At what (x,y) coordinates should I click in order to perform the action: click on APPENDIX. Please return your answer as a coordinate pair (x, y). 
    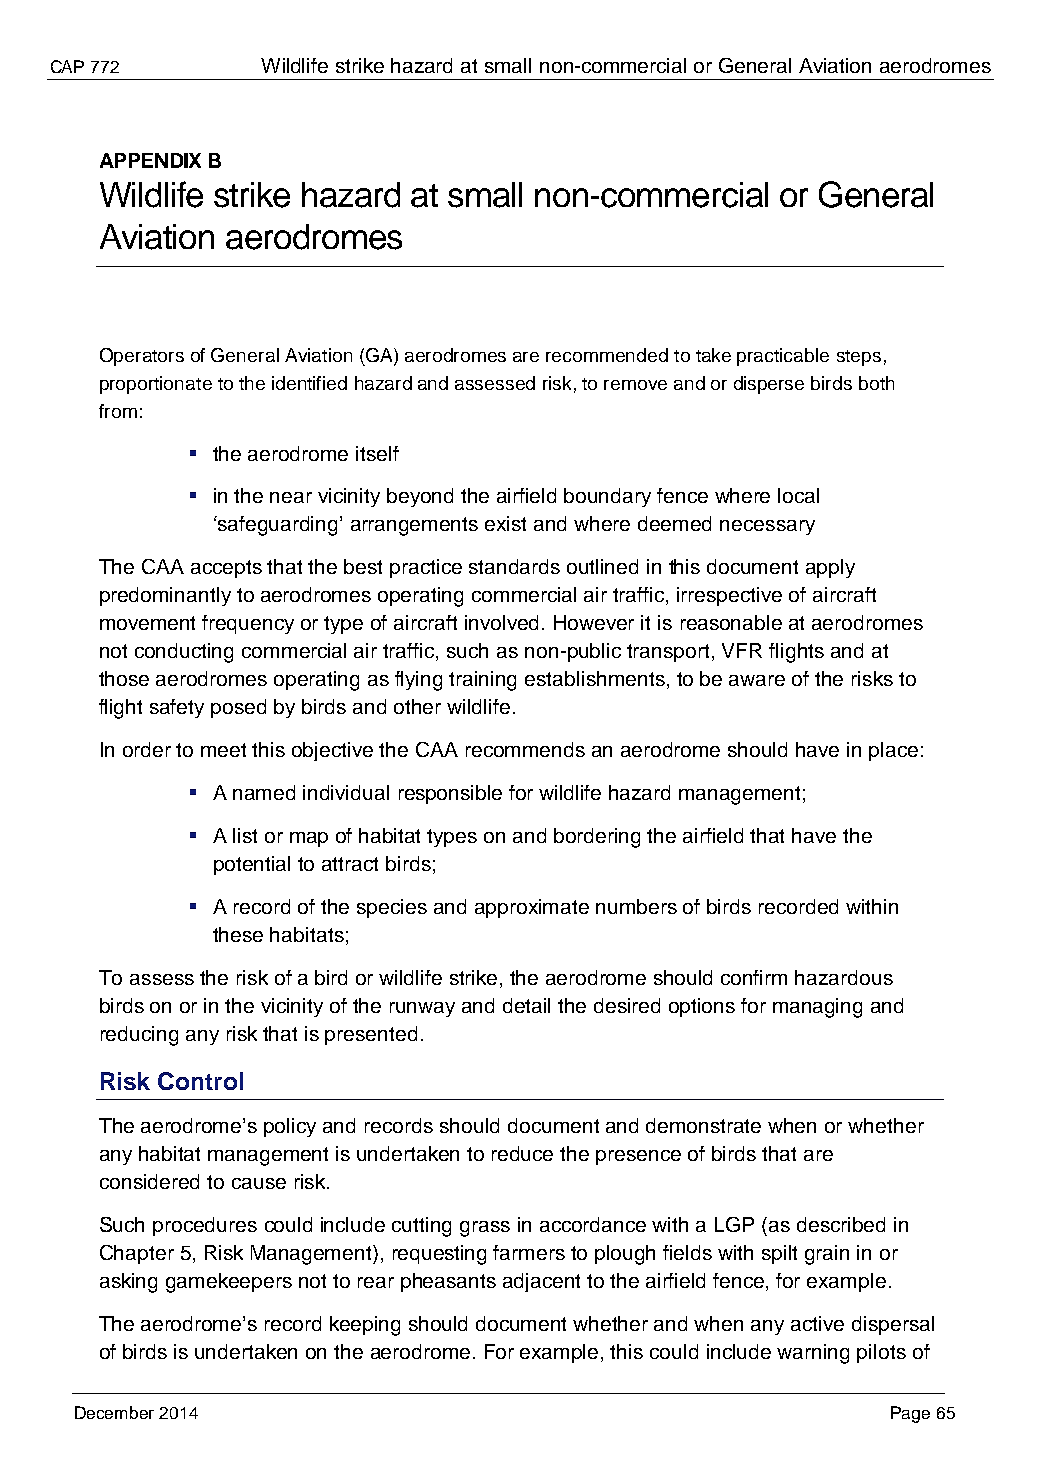
    Looking at the image, I should click on (150, 160).
